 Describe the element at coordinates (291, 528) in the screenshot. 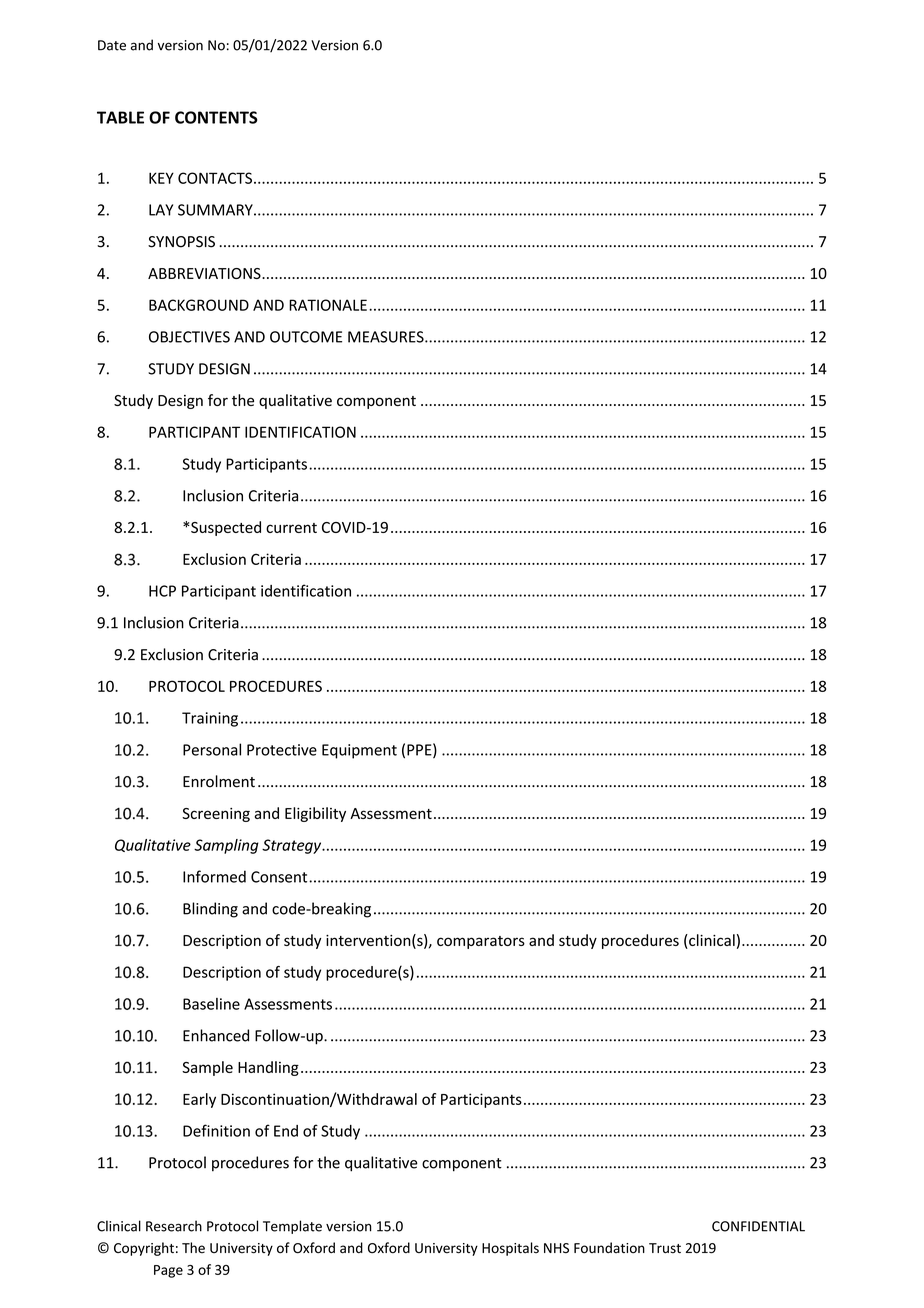

I see `current` at that location.
